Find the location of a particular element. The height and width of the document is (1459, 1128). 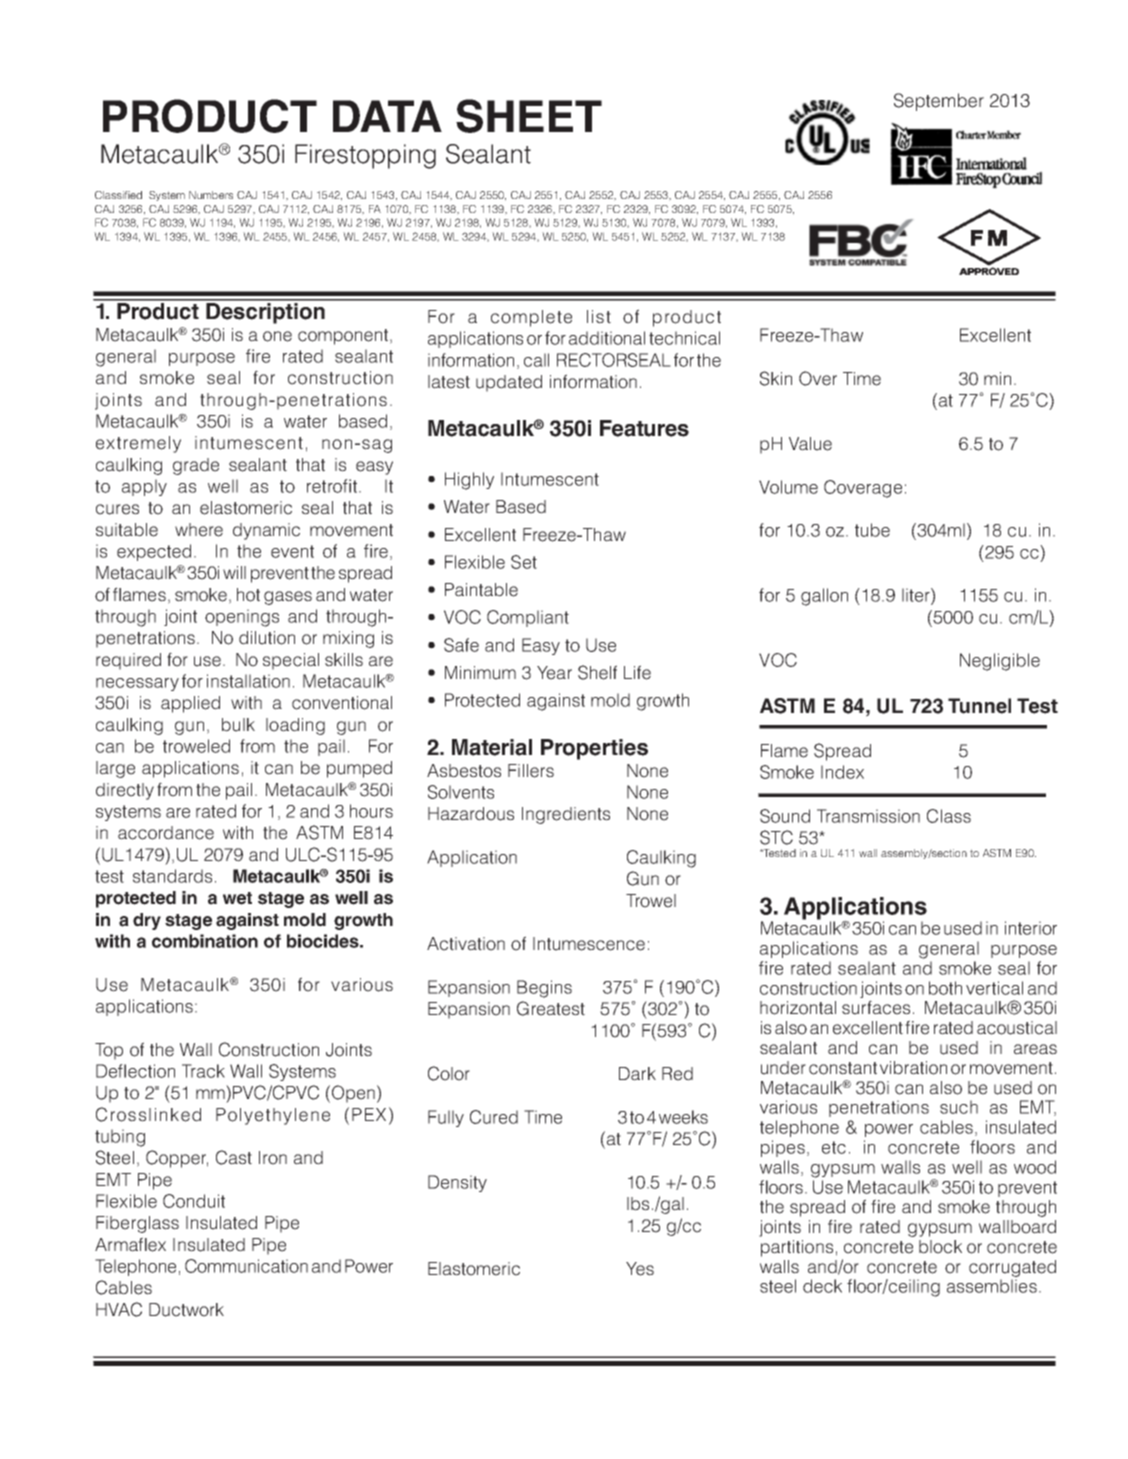

where is located at coordinates (199, 530).
